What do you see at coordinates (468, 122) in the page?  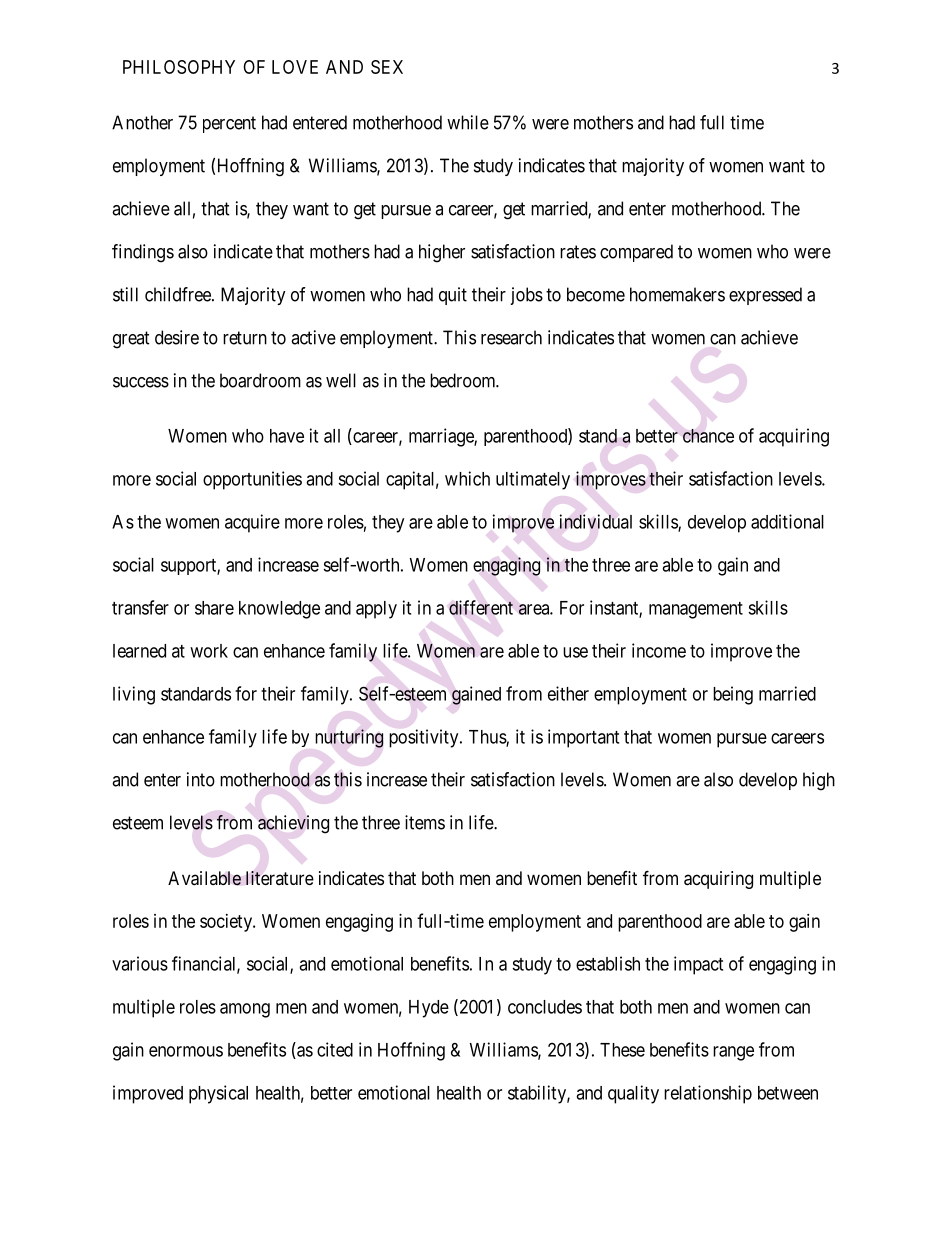 I see `while` at bounding box center [468, 122].
